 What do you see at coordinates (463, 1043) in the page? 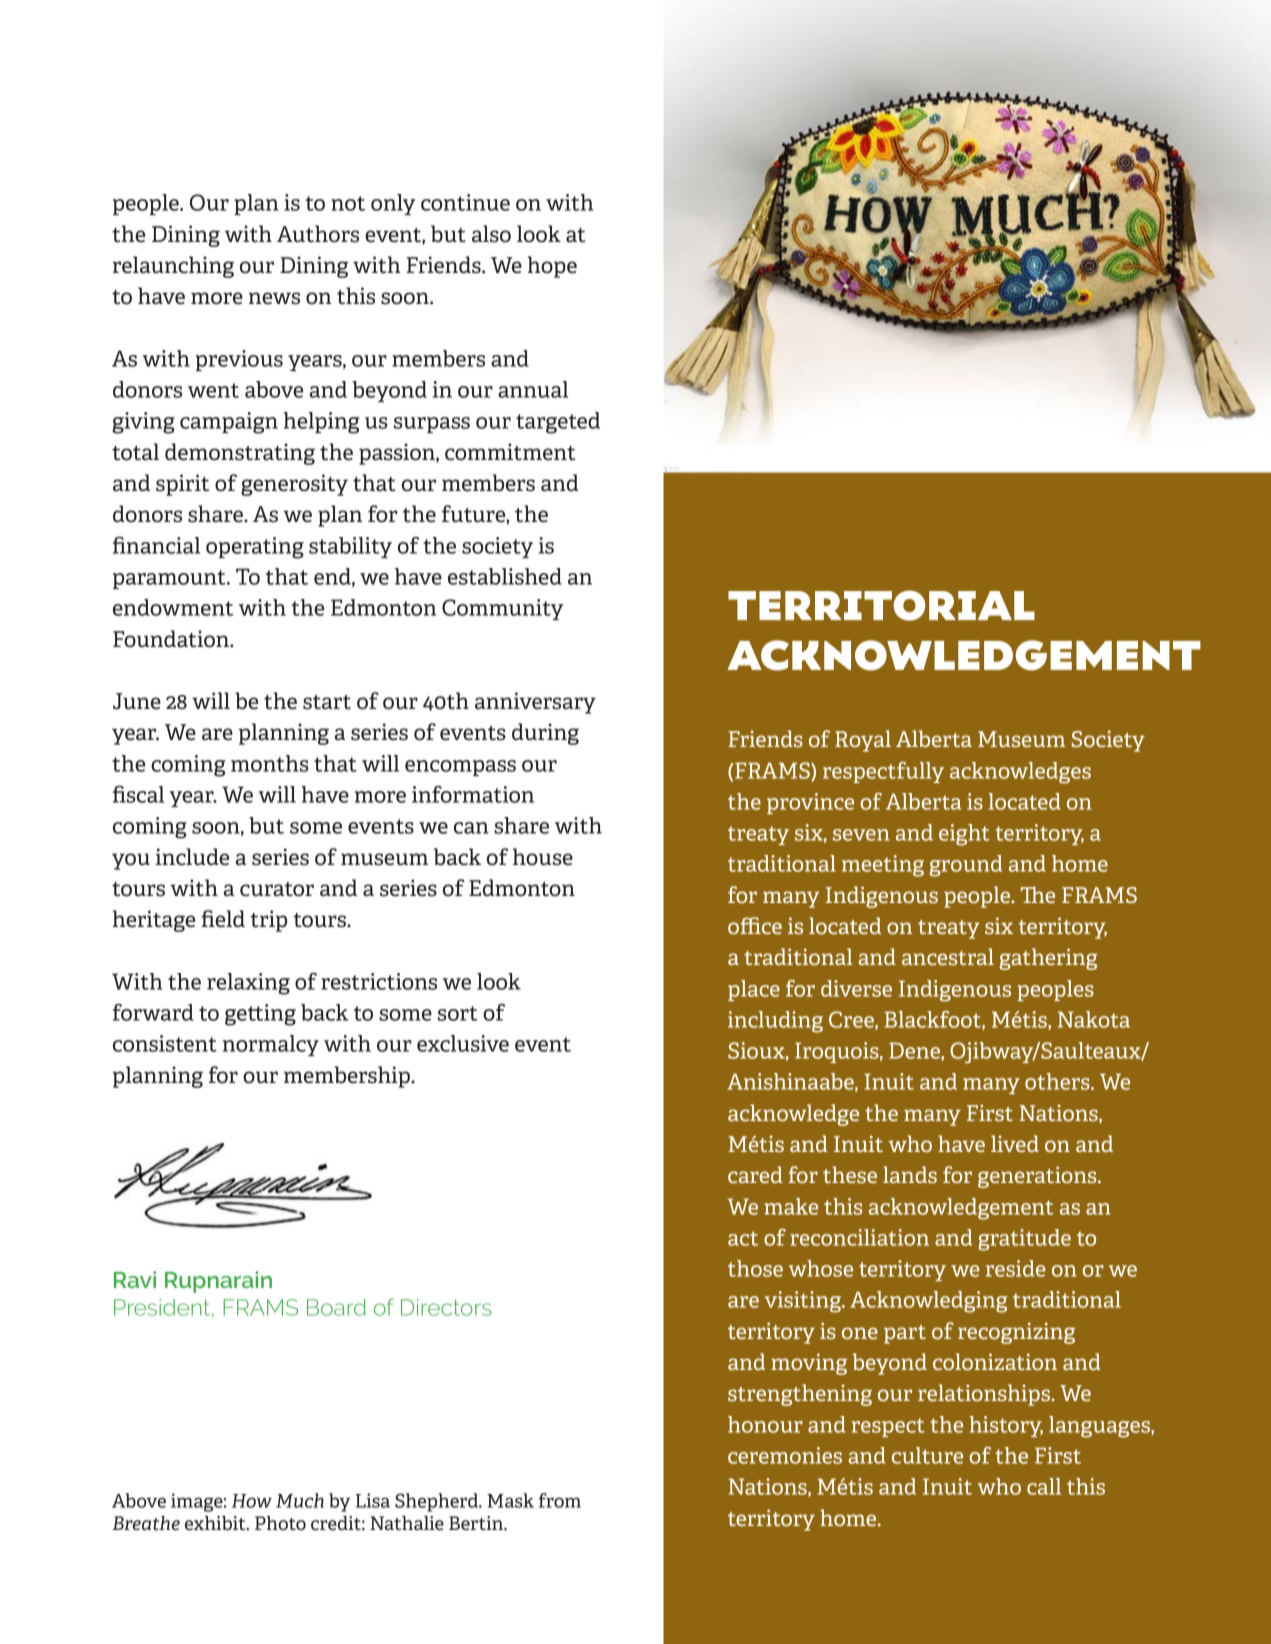
I see `exclusive` at bounding box center [463, 1043].
